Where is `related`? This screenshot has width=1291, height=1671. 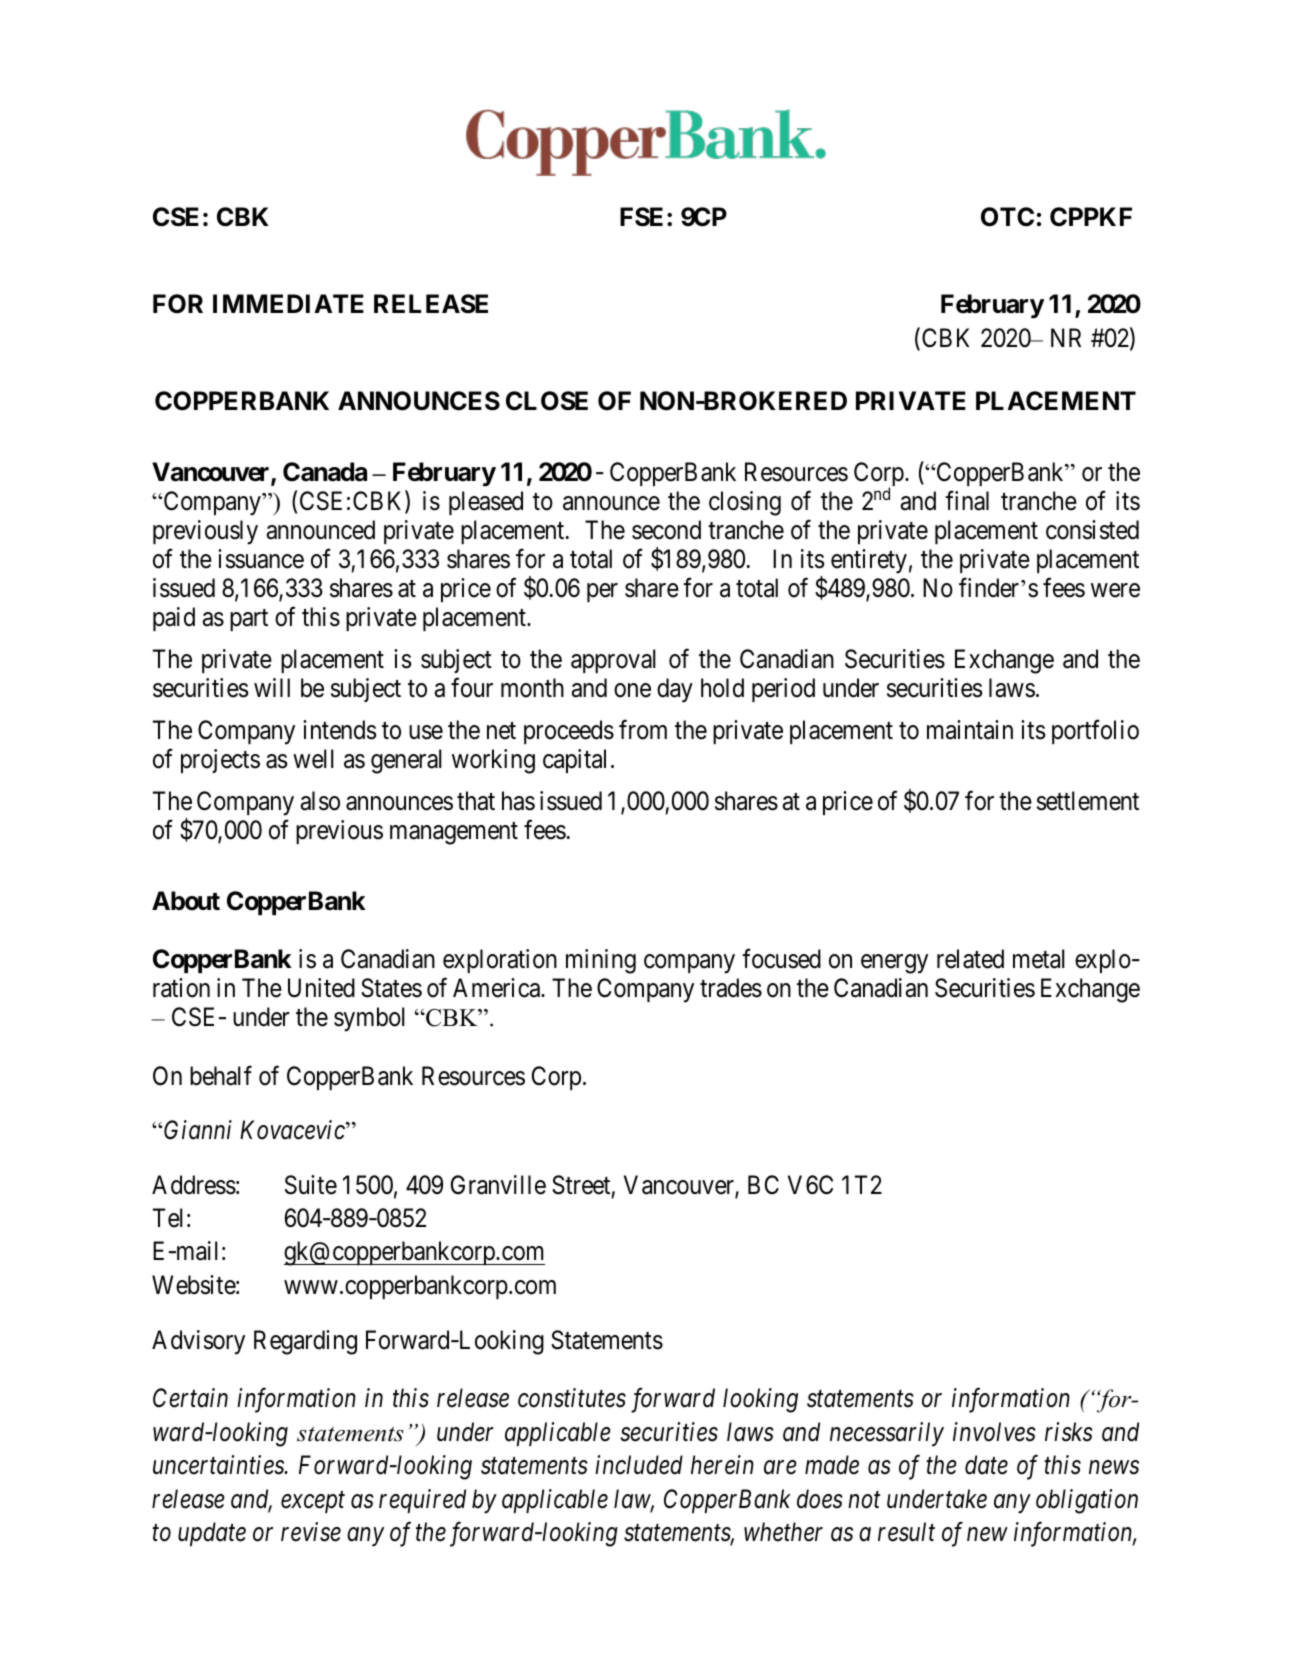 related is located at coordinates (970, 959).
